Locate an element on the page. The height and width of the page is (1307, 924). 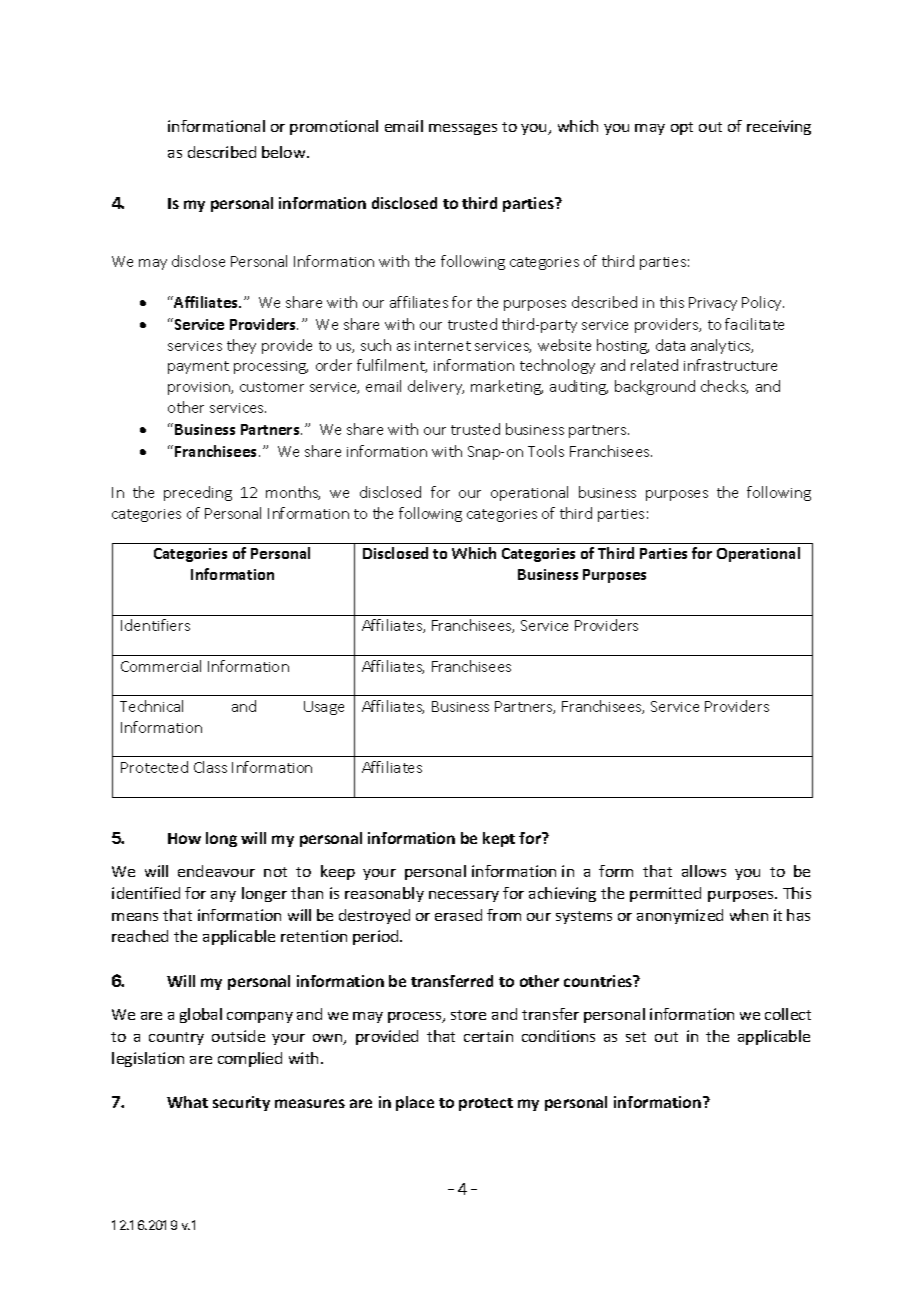
certain is located at coordinates (488, 1036).
